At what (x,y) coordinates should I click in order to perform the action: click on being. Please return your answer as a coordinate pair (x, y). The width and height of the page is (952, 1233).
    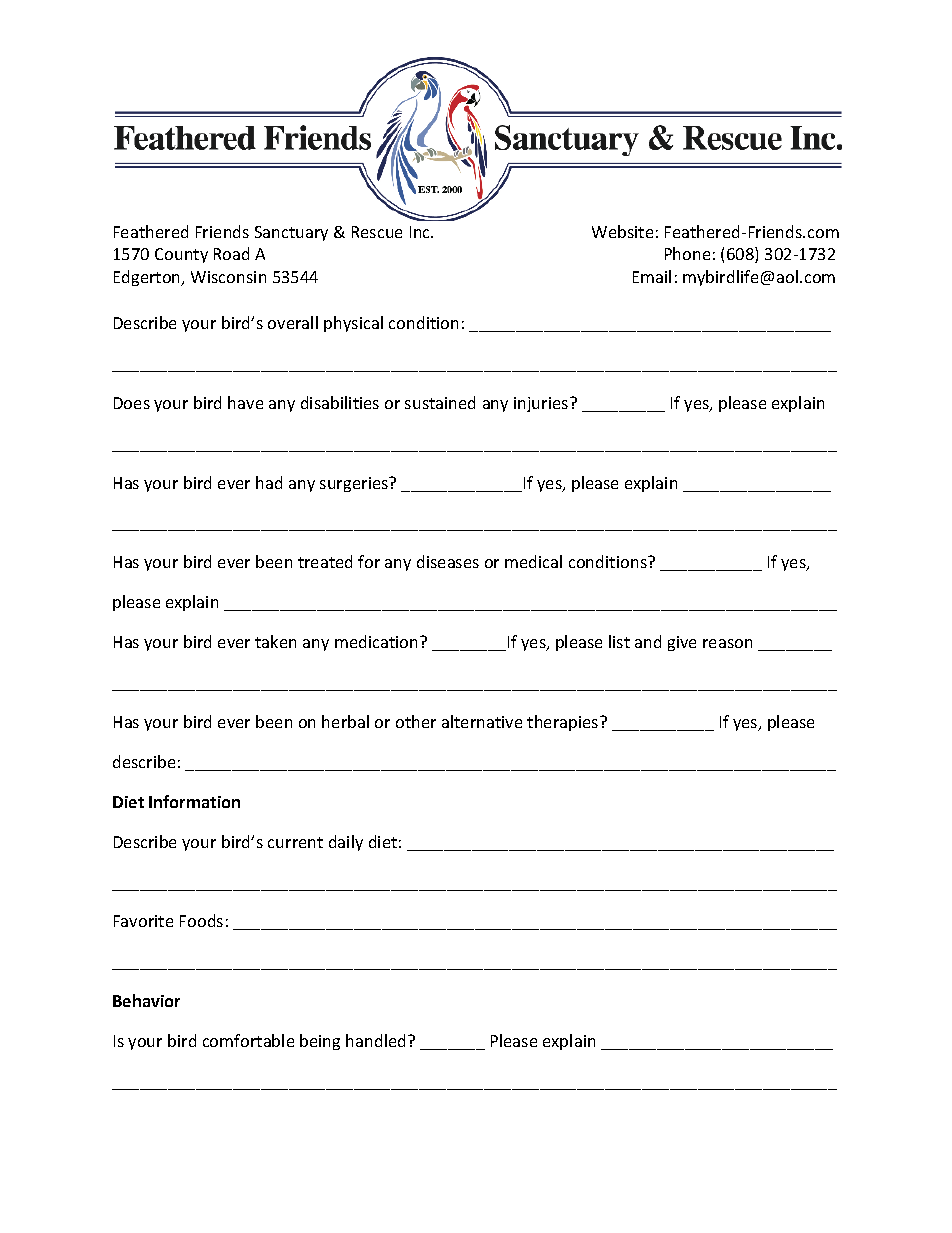
    Looking at the image, I should click on (320, 1042).
